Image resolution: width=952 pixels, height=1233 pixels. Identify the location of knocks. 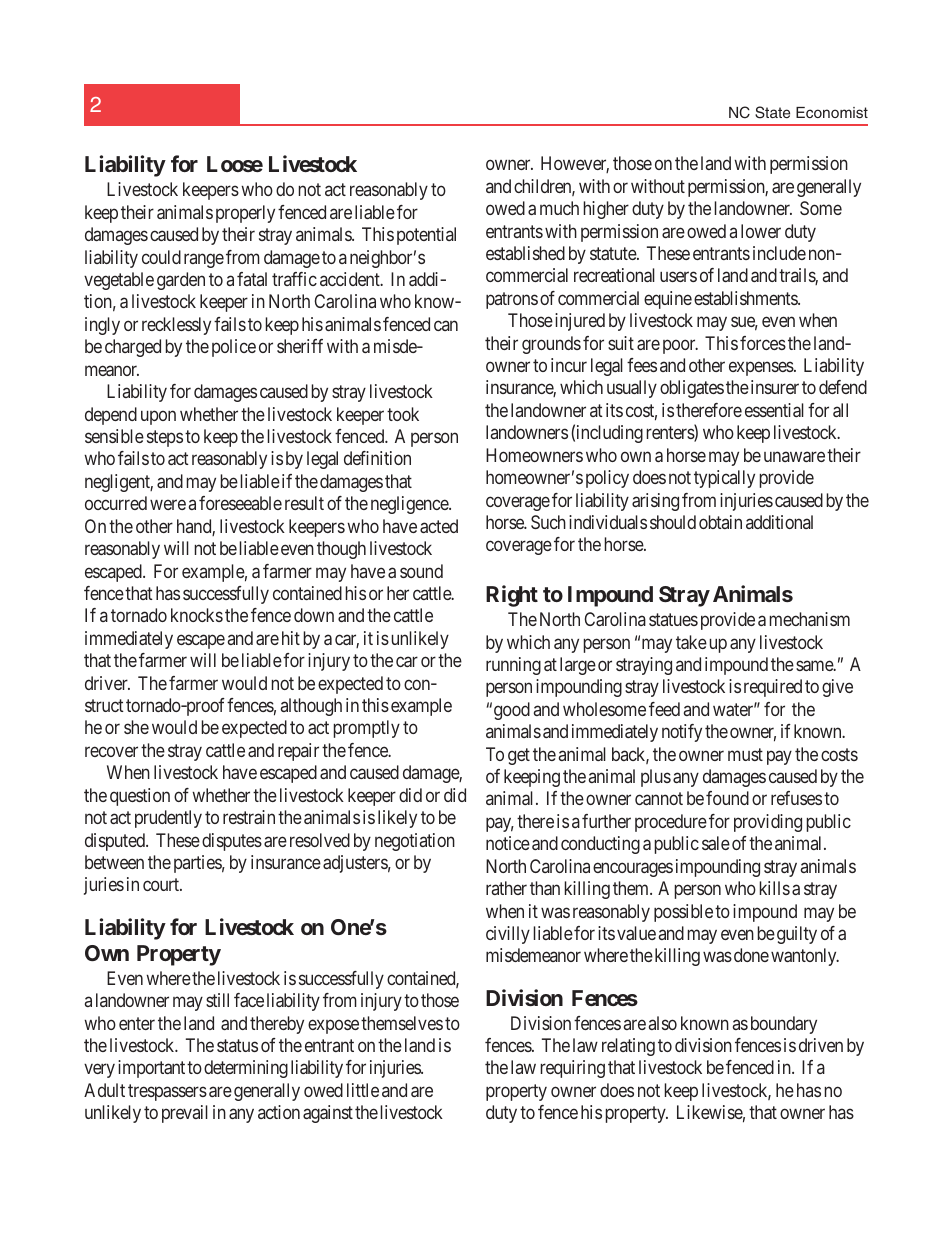
(197, 615).
